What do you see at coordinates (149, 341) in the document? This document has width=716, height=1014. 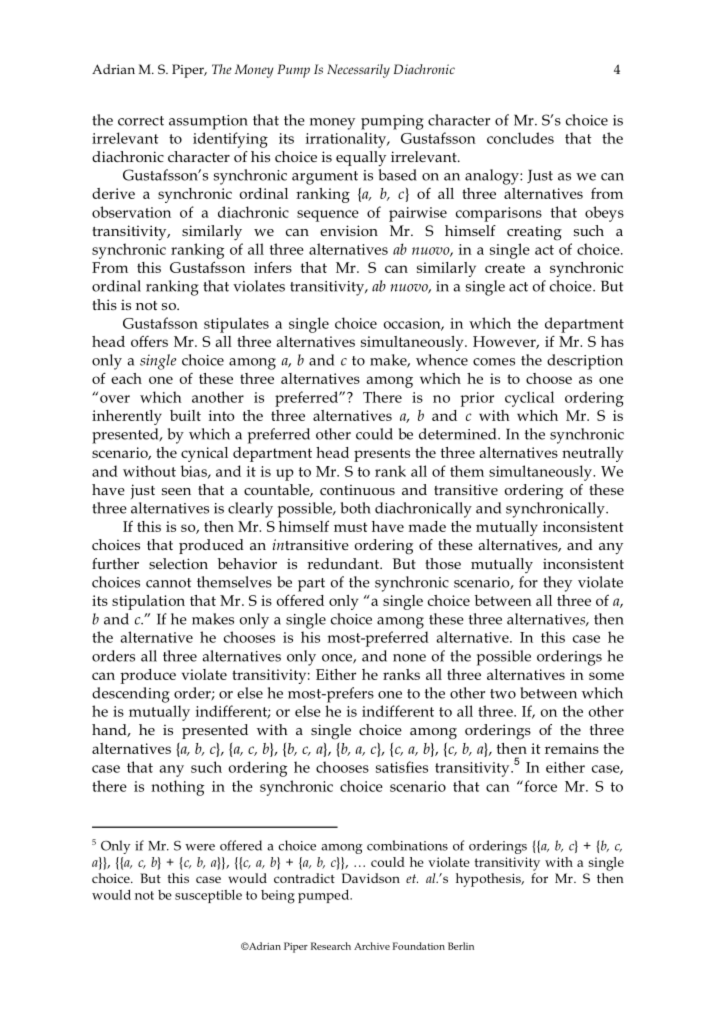 I see `offers` at bounding box center [149, 341].
